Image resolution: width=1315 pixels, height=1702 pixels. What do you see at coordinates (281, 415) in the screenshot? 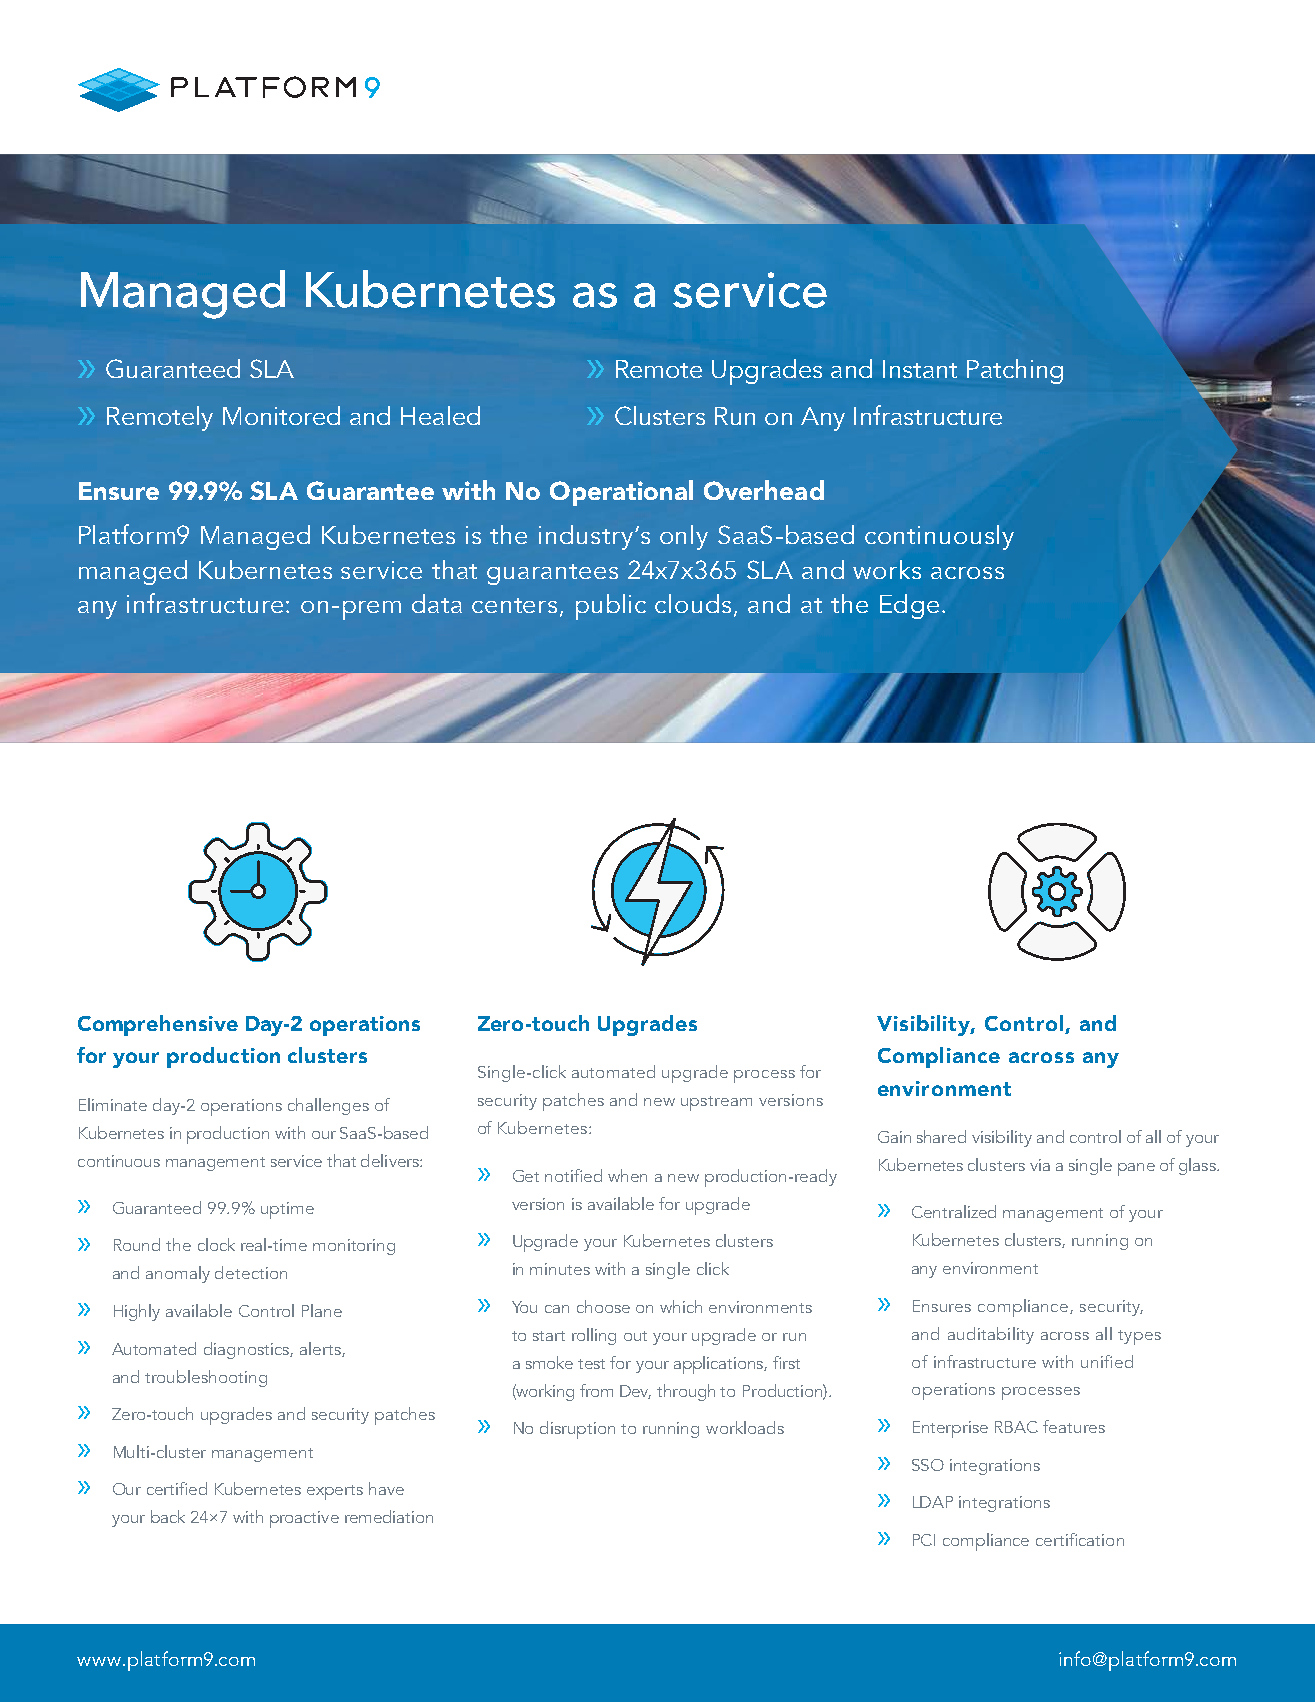
I see `Monitored` at bounding box center [281, 415].
